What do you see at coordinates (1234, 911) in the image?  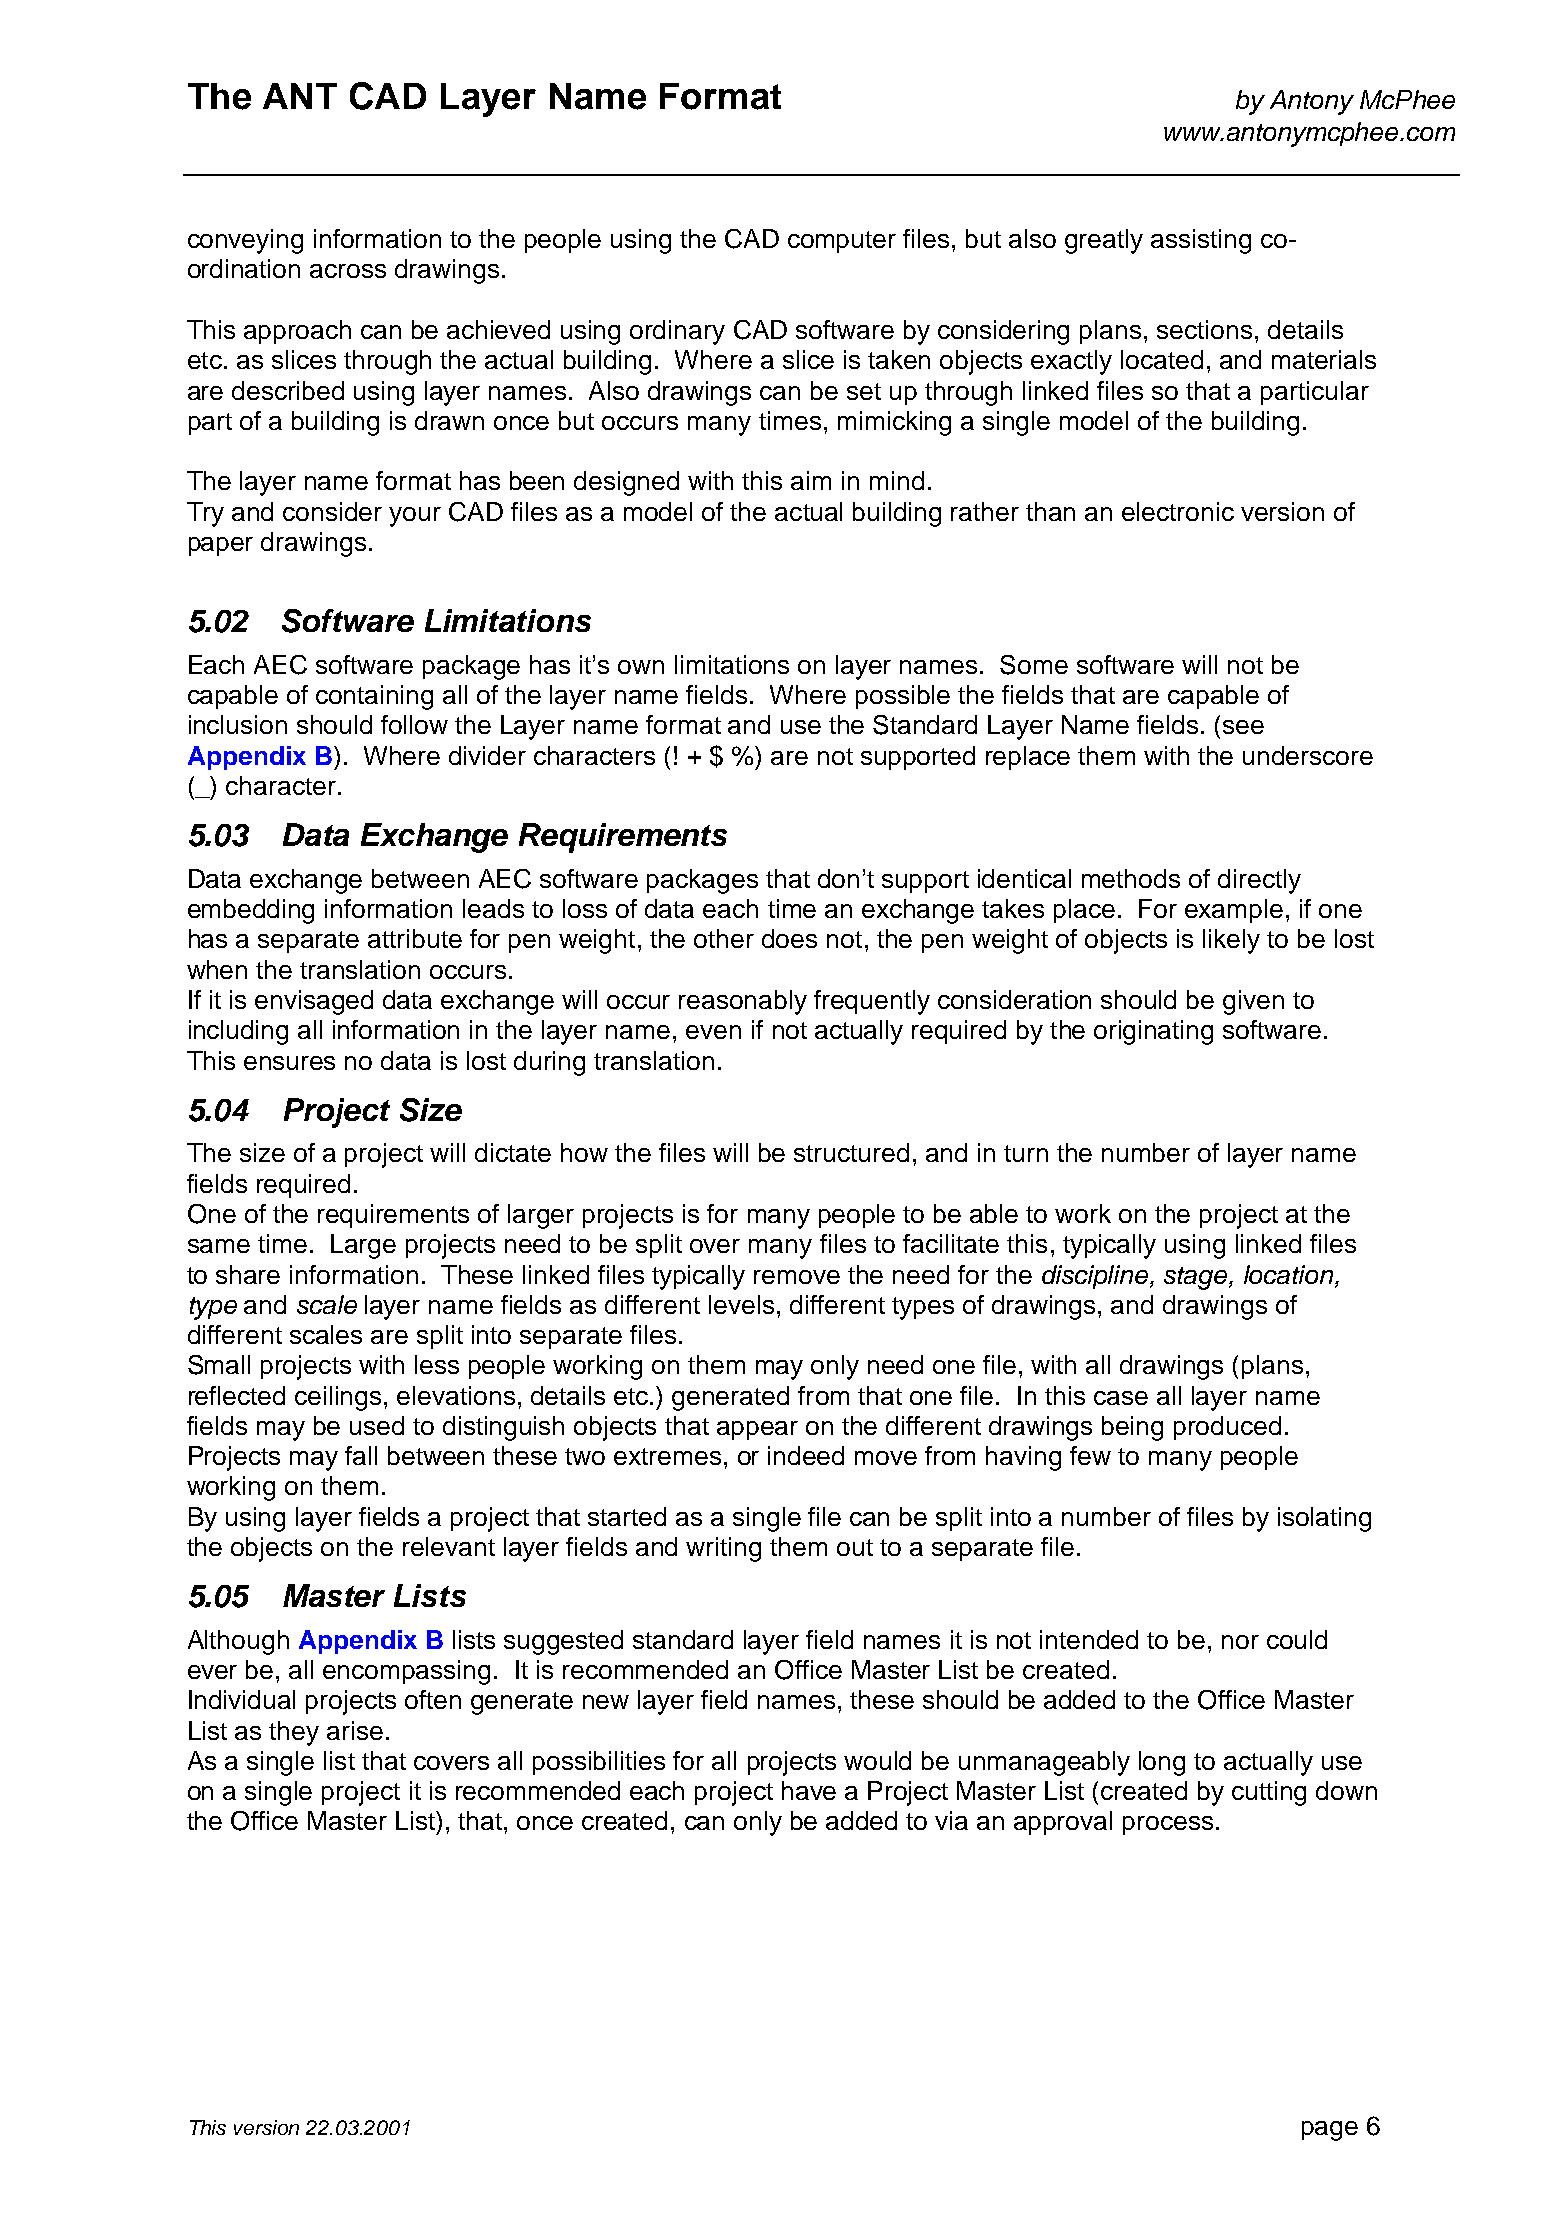 I see `example` at bounding box center [1234, 911].
